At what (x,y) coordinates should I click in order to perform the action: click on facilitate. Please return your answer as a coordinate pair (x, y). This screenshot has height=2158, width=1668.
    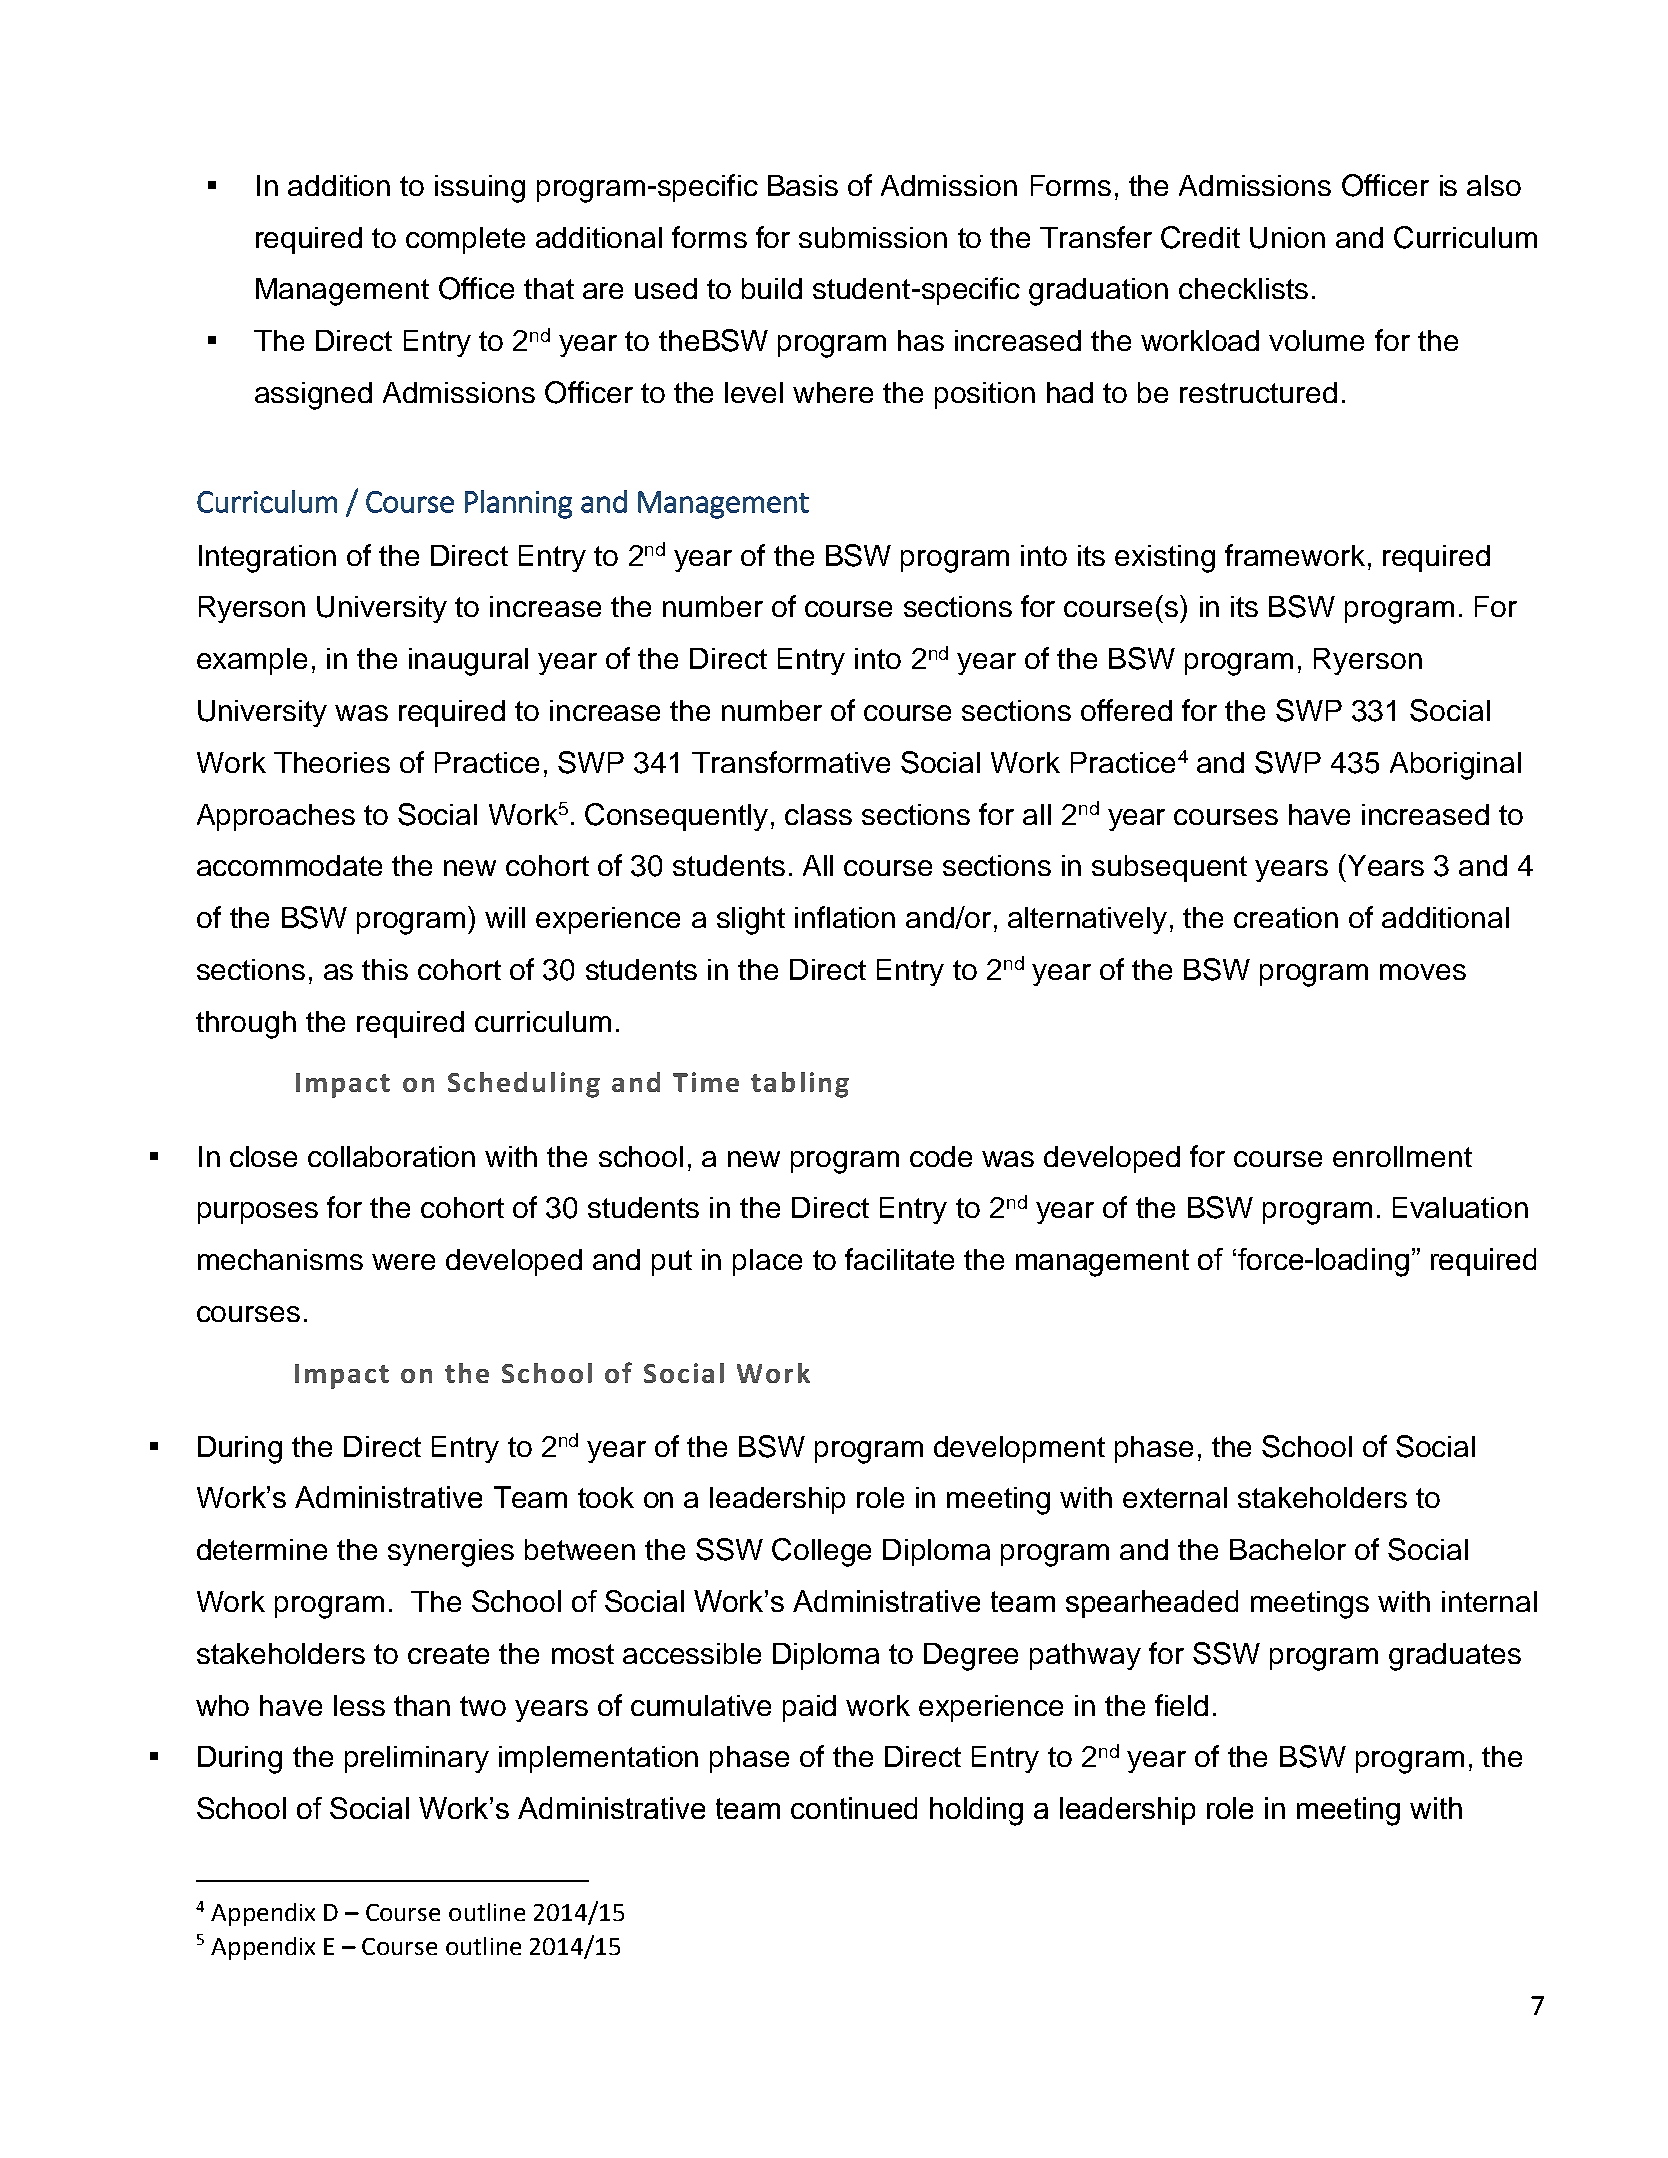
    Looking at the image, I should click on (899, 1259).
